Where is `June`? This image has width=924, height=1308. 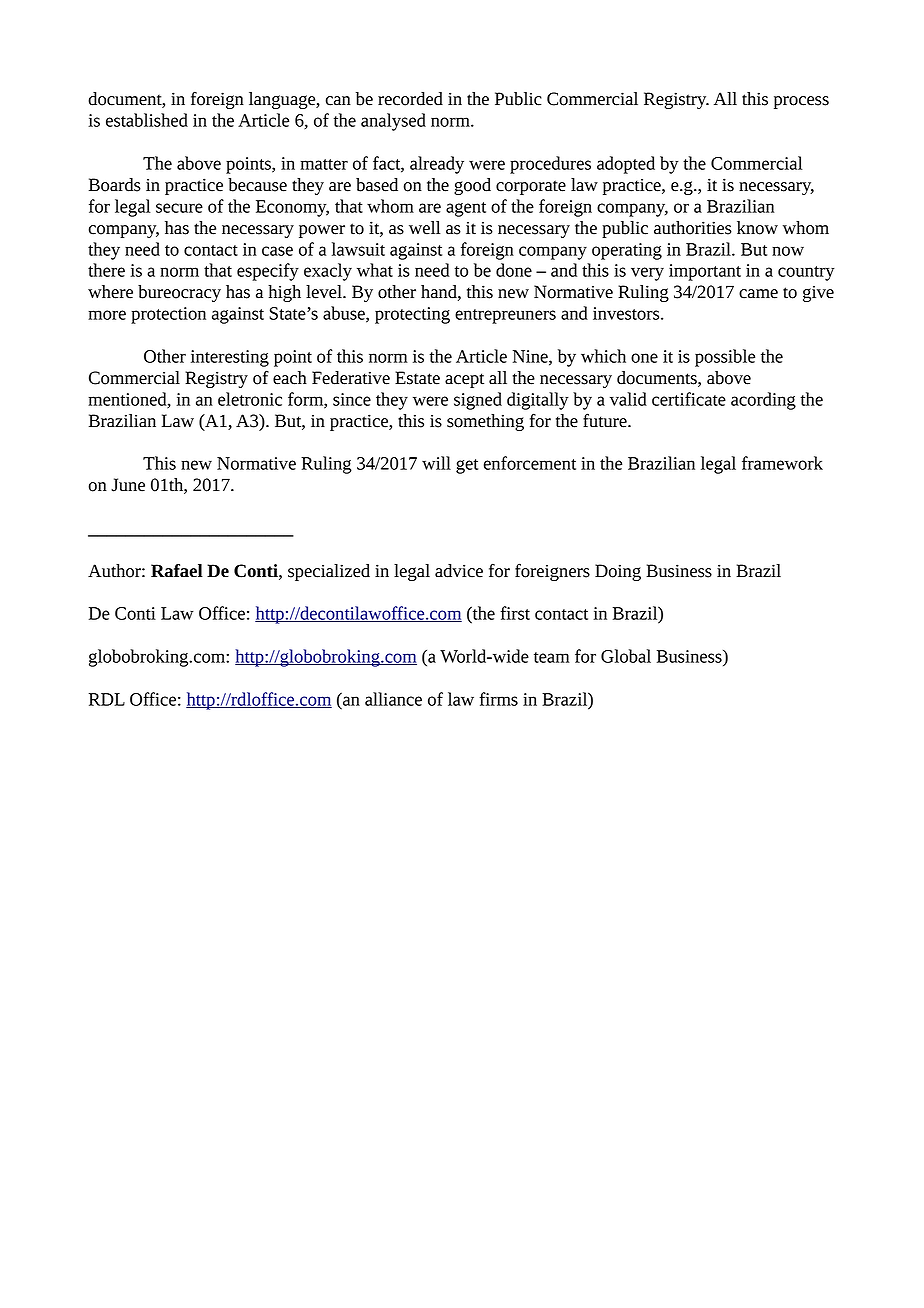 June is located at coordinates (128, 485).
